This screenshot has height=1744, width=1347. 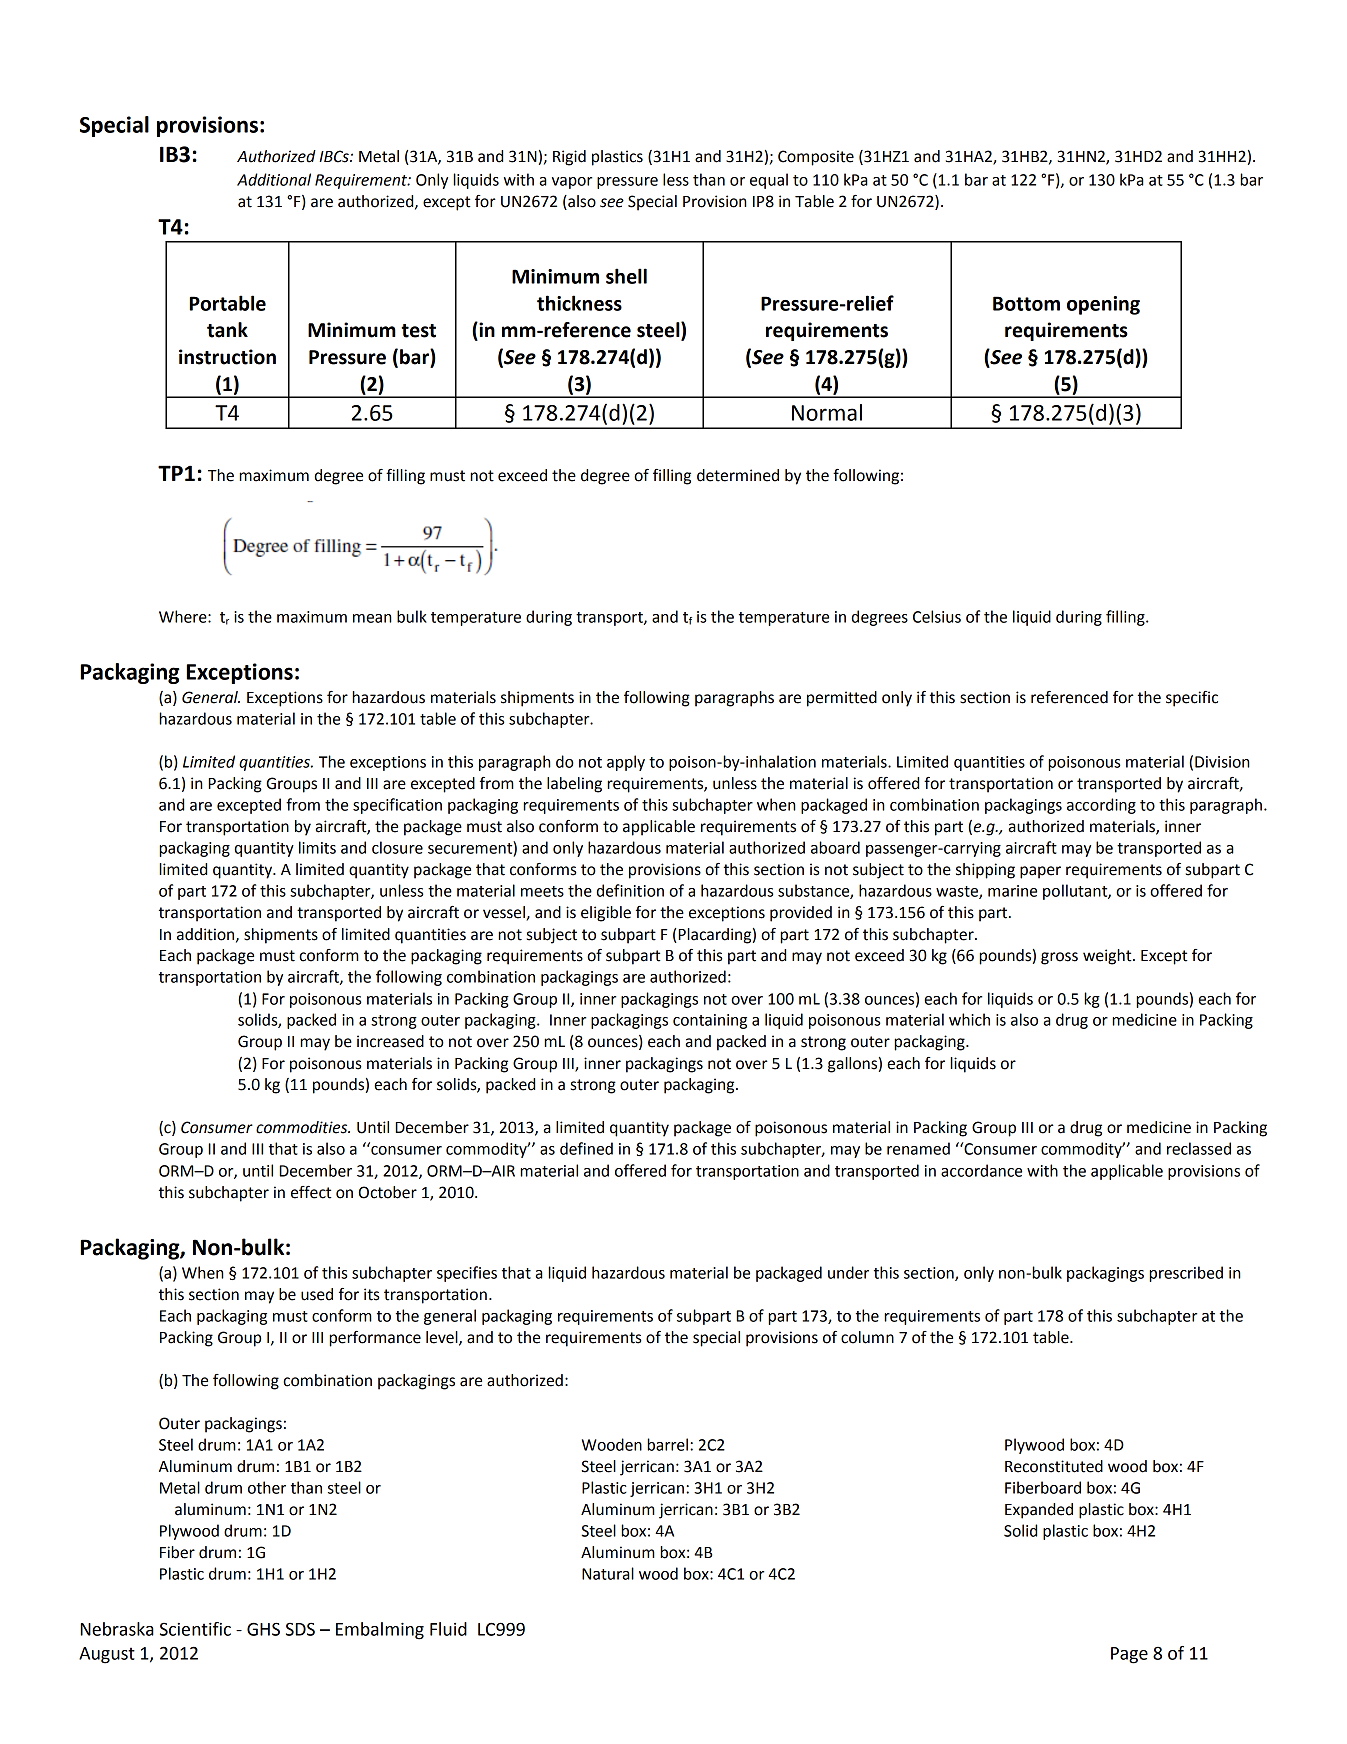 What do you see at coordinates (630, 890) in the screenshot?
I see `definition` at bounding box center [630, 890].
